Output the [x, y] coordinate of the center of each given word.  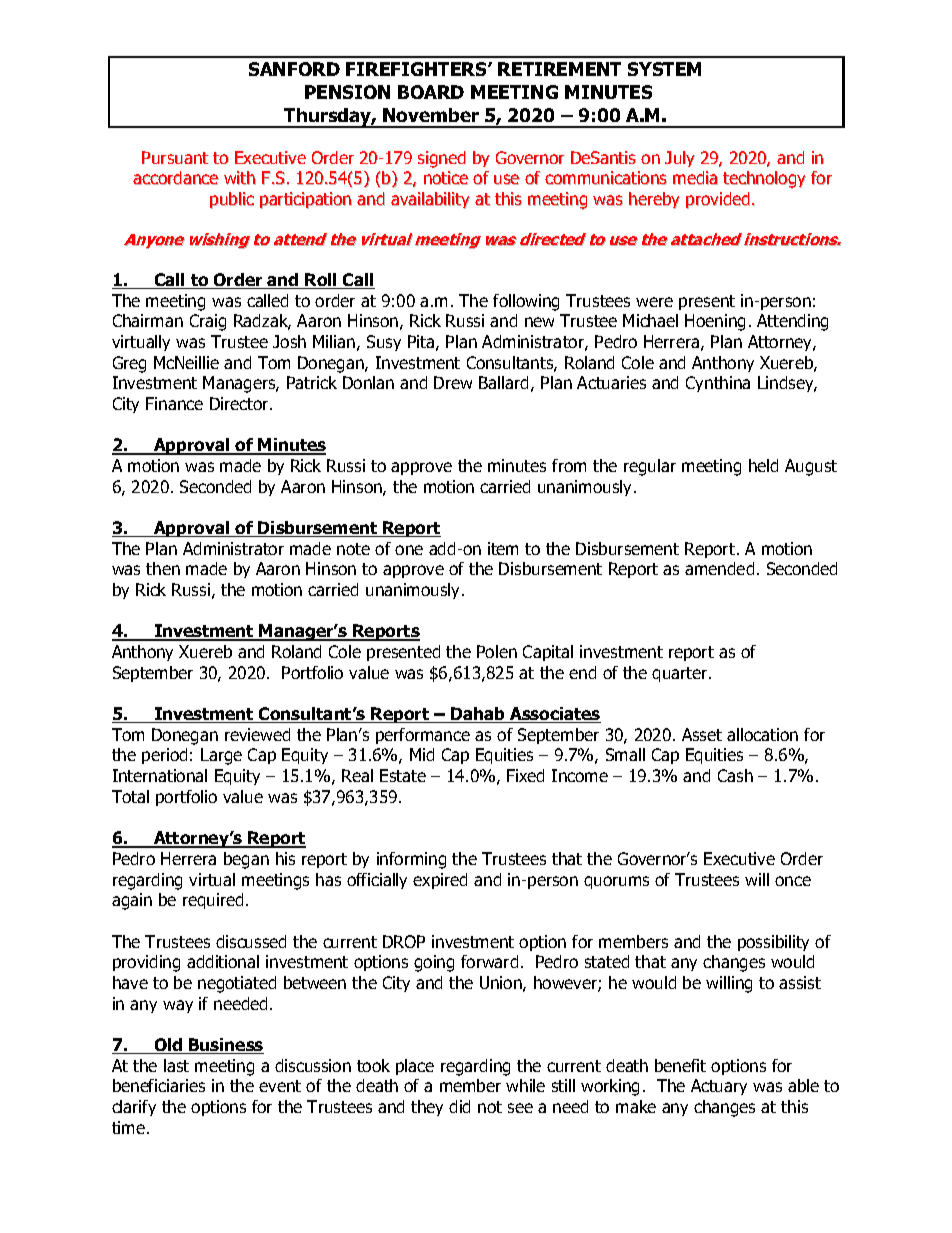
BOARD [431, 92]
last [176, 1065]
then [163, 568]
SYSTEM [664, 69]
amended [719, 568]
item [503, 548]
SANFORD [294, 69]
